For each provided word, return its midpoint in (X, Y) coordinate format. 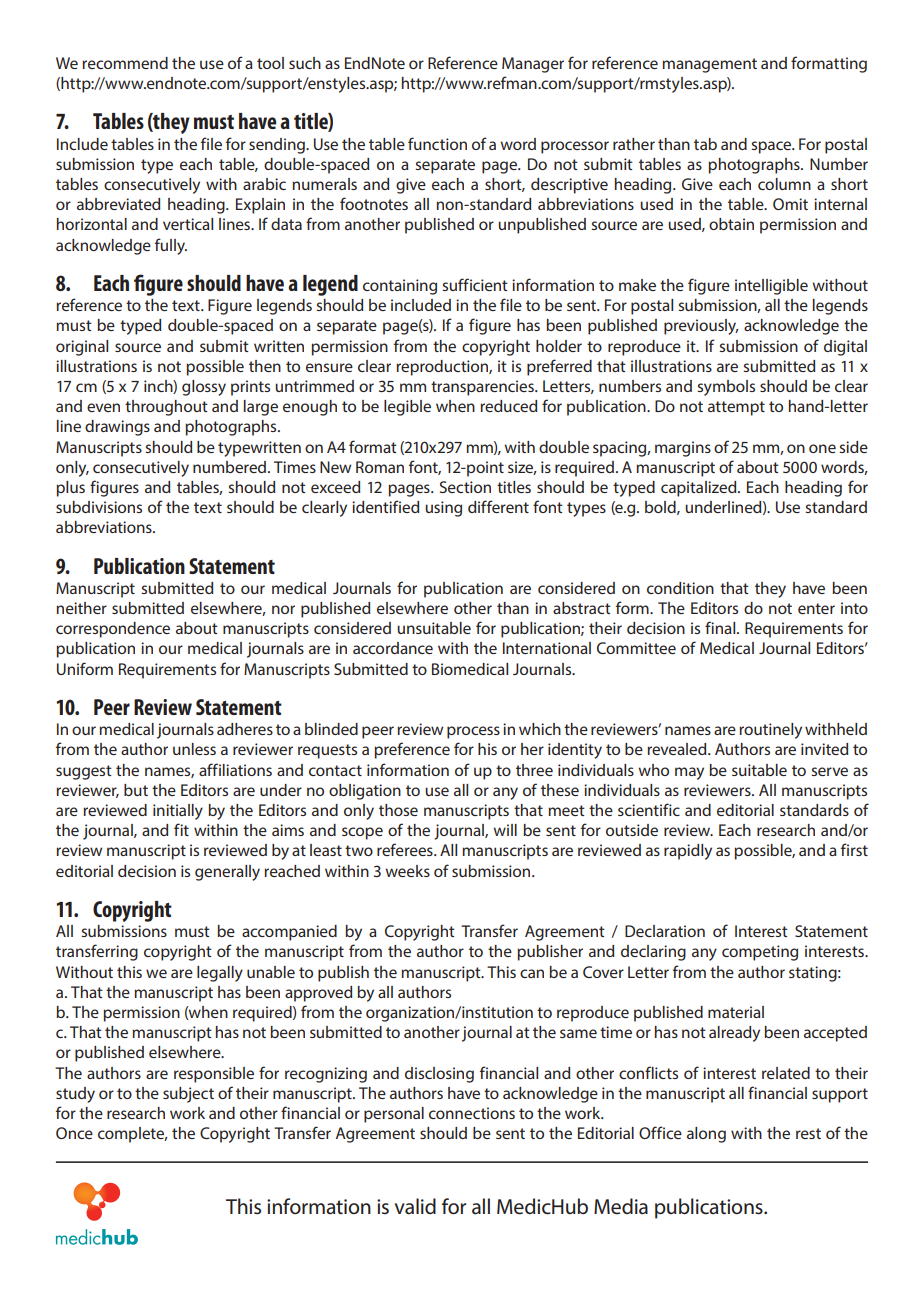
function (437, 143)
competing (760, 953)
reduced (508, 406)
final (721, 627)
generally (227, 873)
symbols (726, 388)
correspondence (113, 630)
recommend (125, 63)
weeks (407, 871)
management (709, 65)
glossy (204, 388)
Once (74, 1133)
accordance (393, 648)
